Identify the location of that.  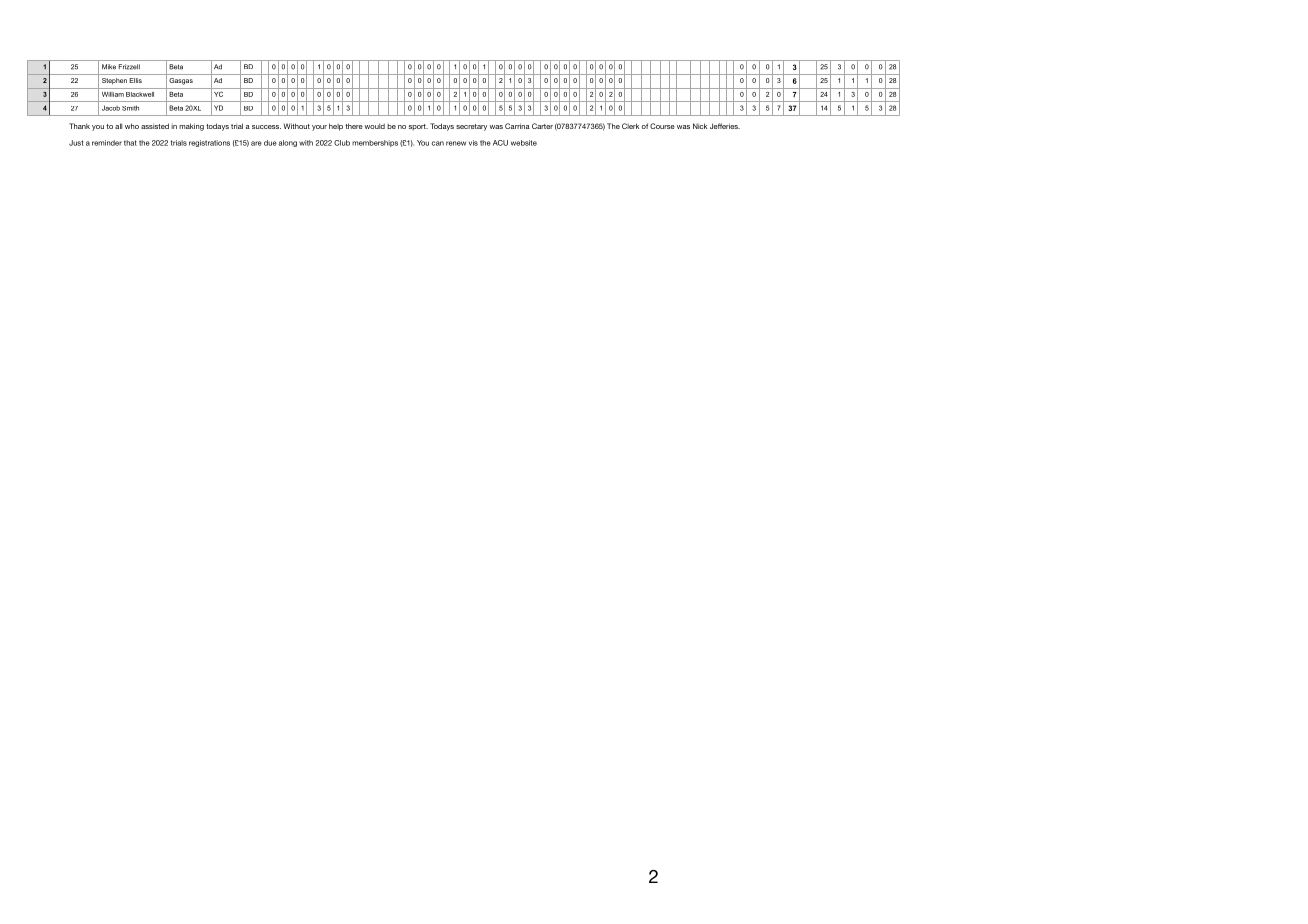
(130, 143).
